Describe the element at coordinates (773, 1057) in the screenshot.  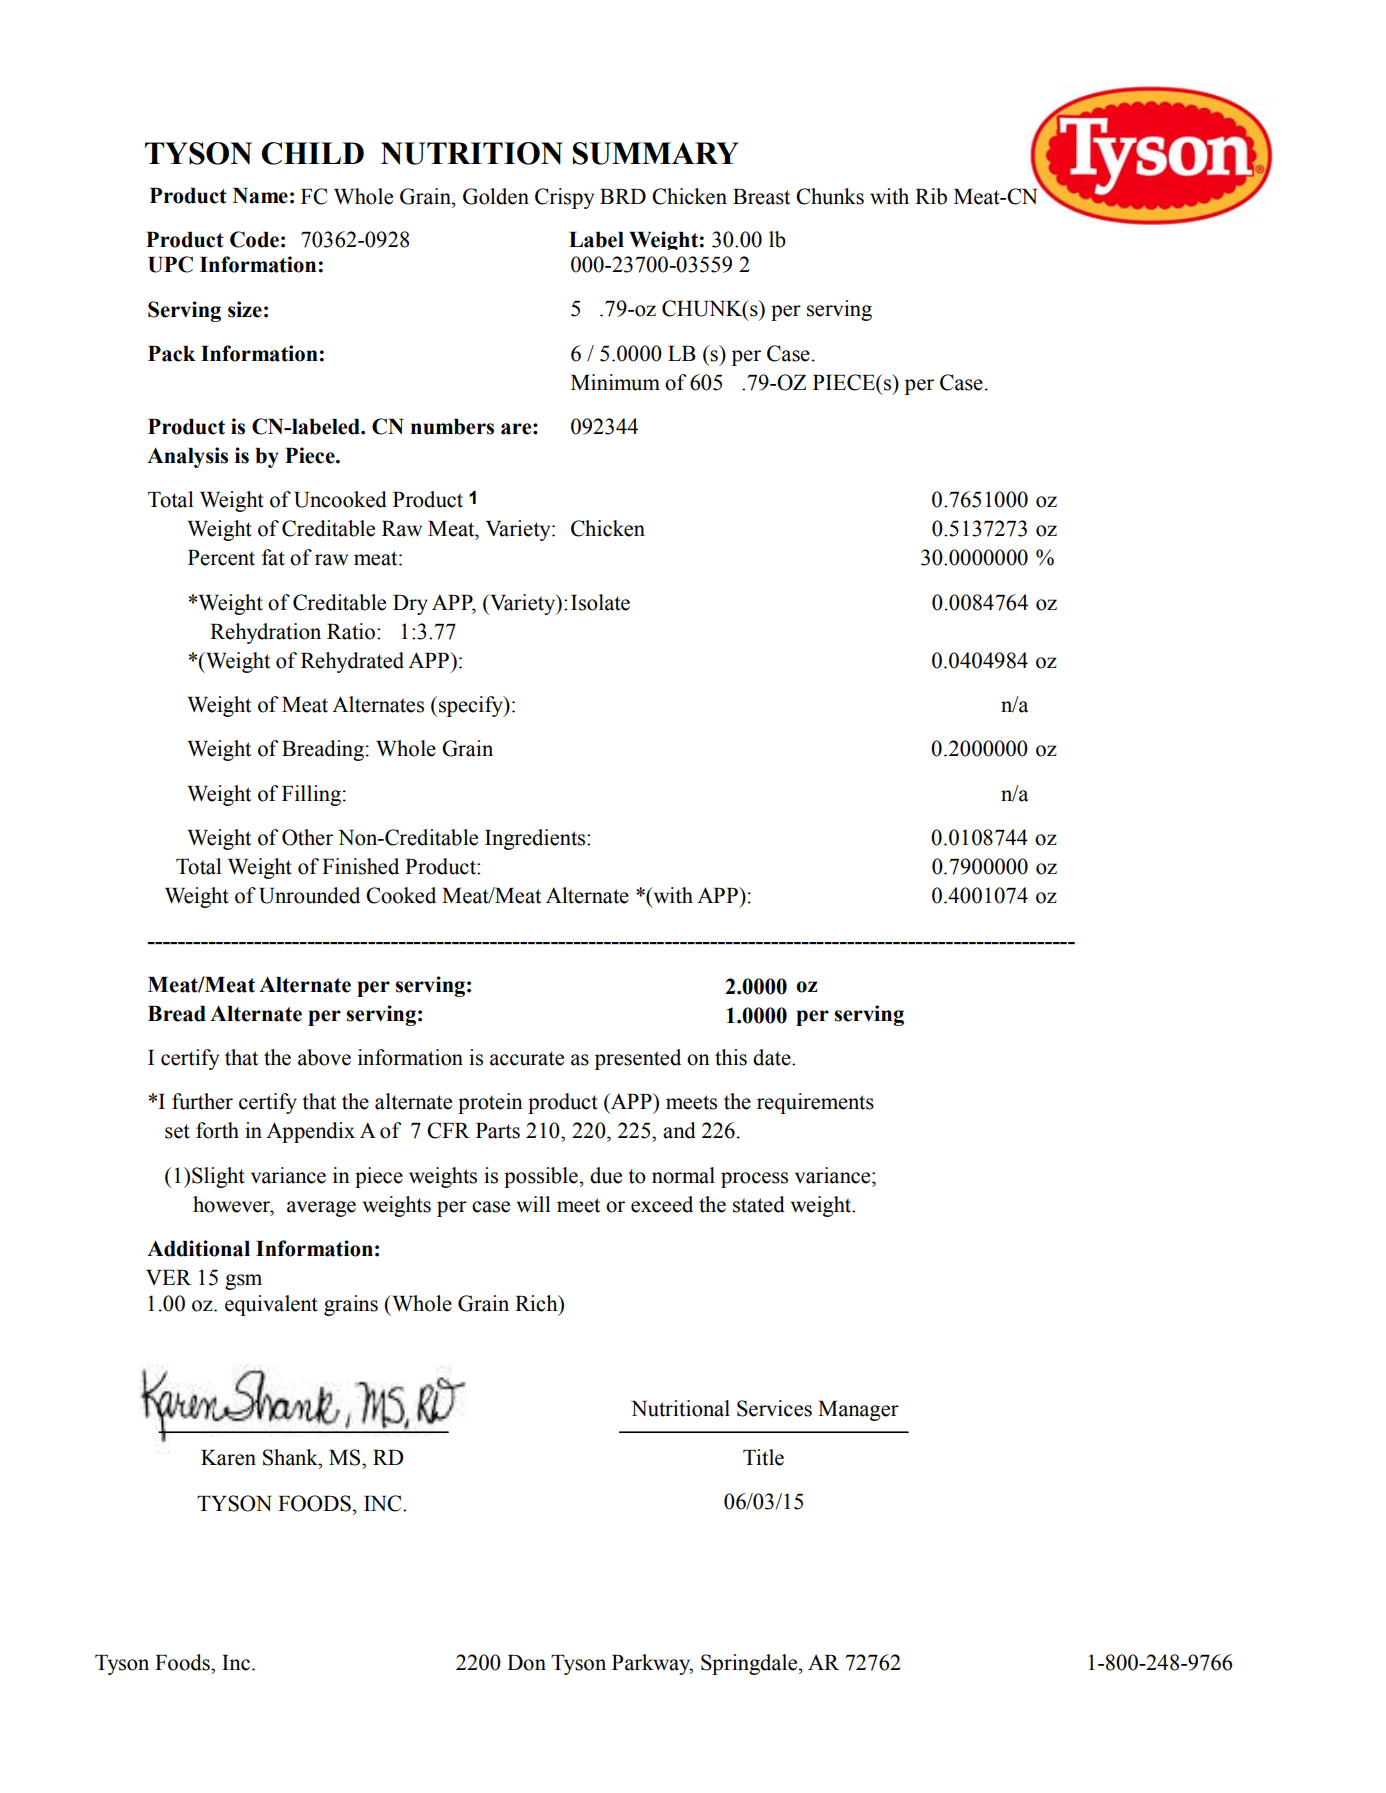
I see `date` at that location.
